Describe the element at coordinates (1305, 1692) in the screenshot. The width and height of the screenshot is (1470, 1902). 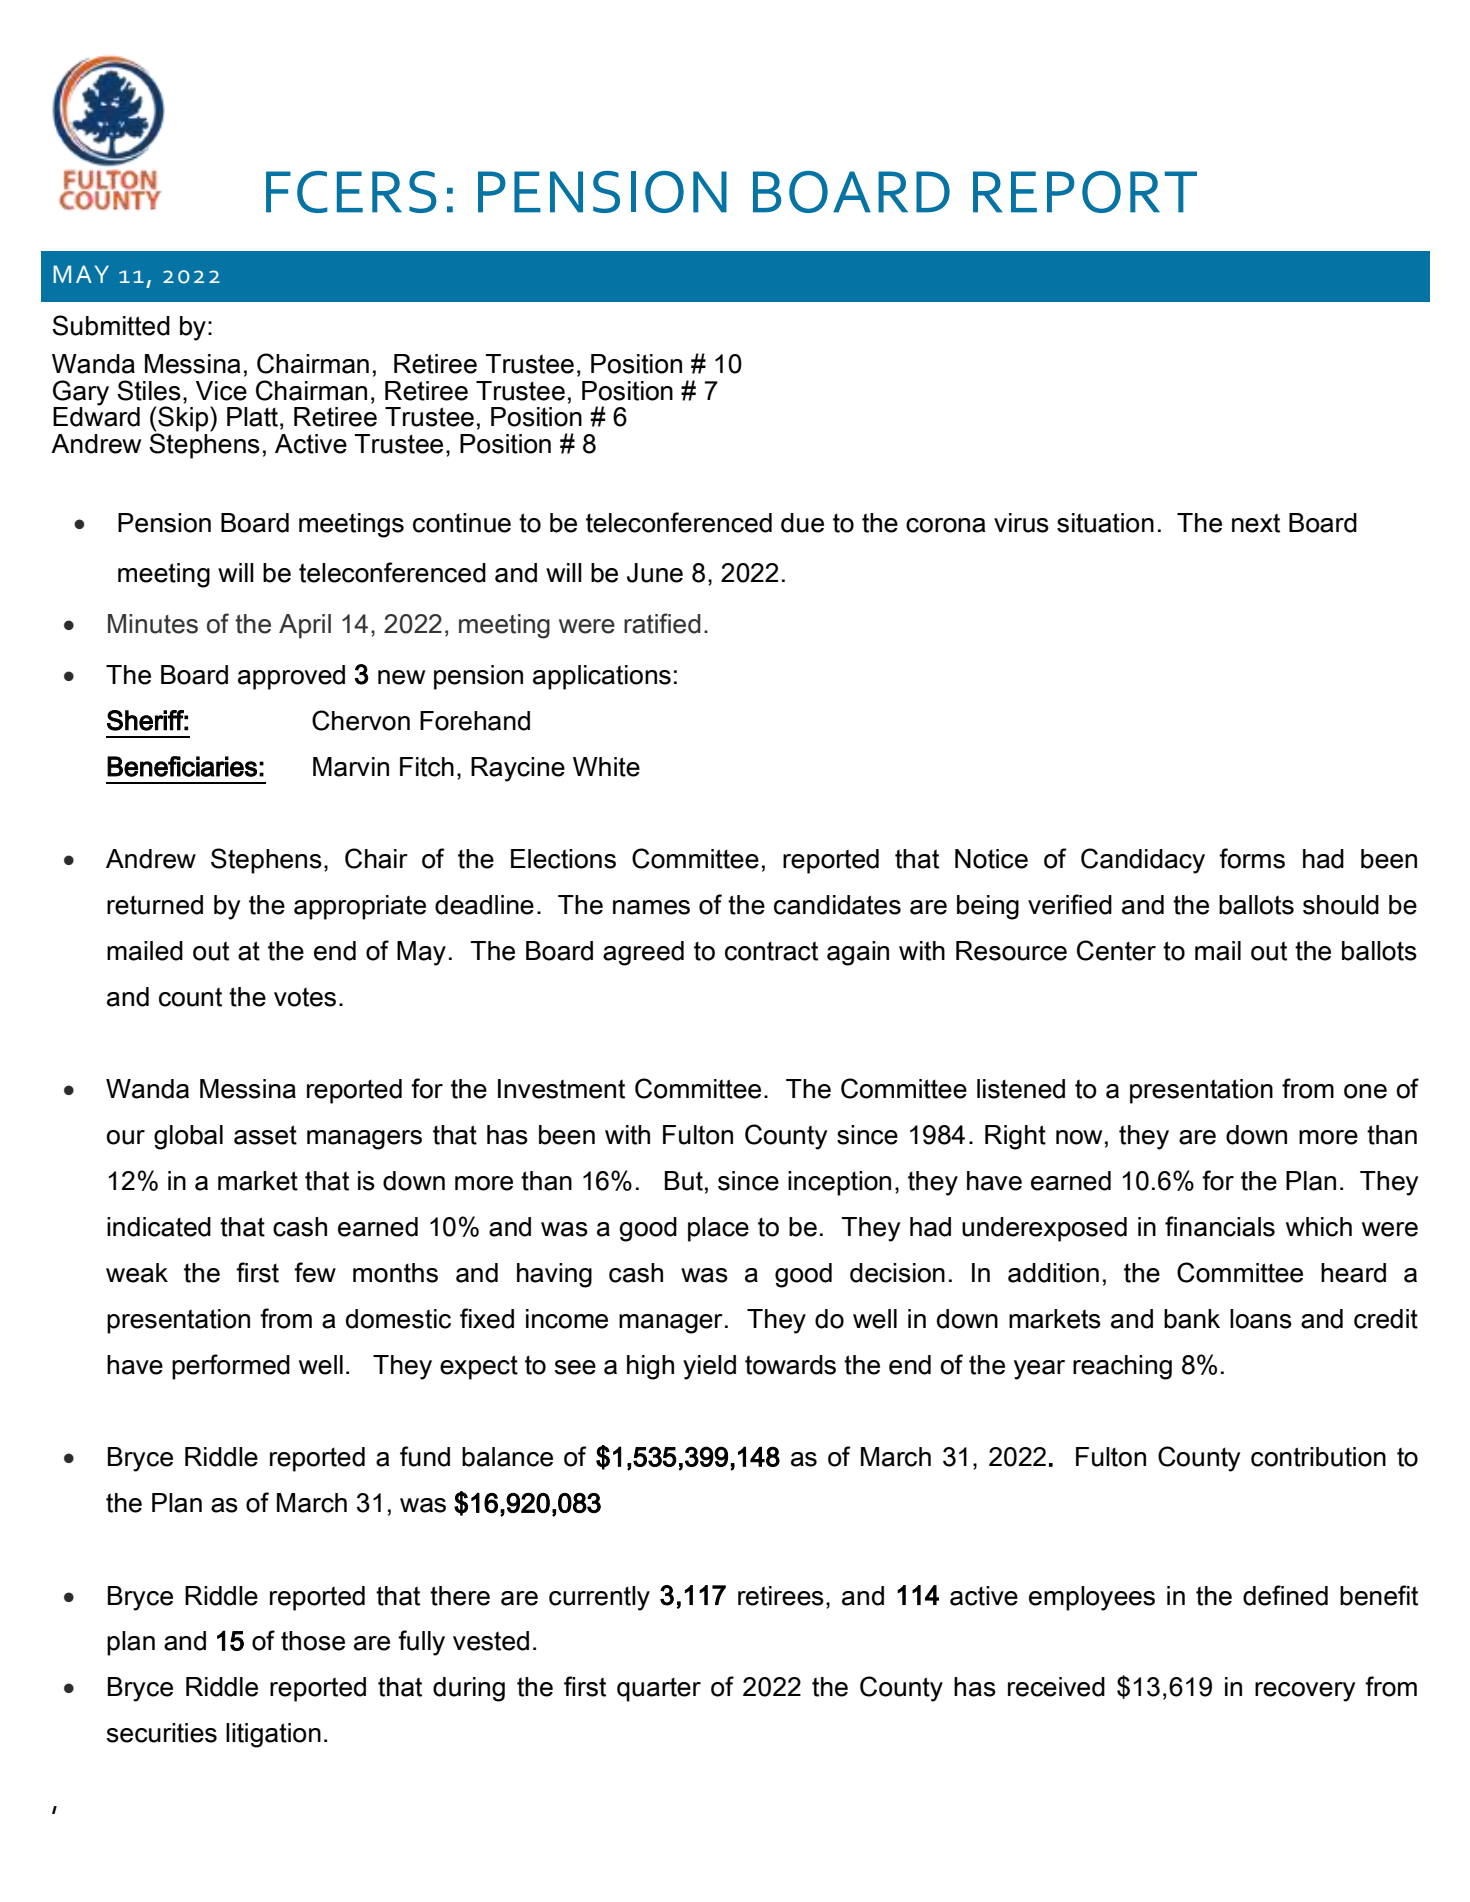
I see `recovery` at that location.
